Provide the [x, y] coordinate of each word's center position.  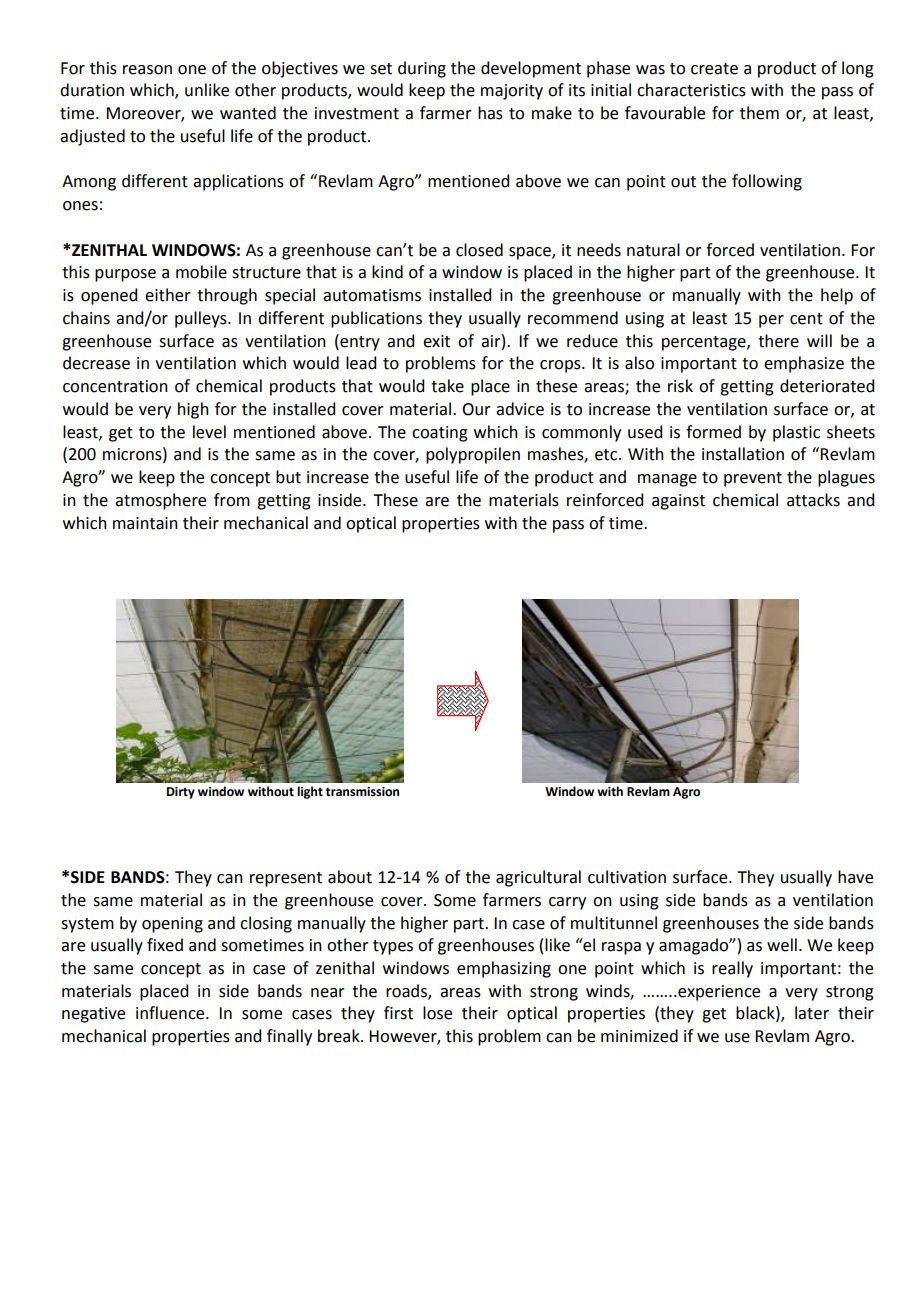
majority [512, 92]
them [759, 113]
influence [171, 1013]
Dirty [181, 793]
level [209, 432]
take [447, 386]
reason [147, 70]
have [855, 877]
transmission [362, 792]
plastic [796, 433]
